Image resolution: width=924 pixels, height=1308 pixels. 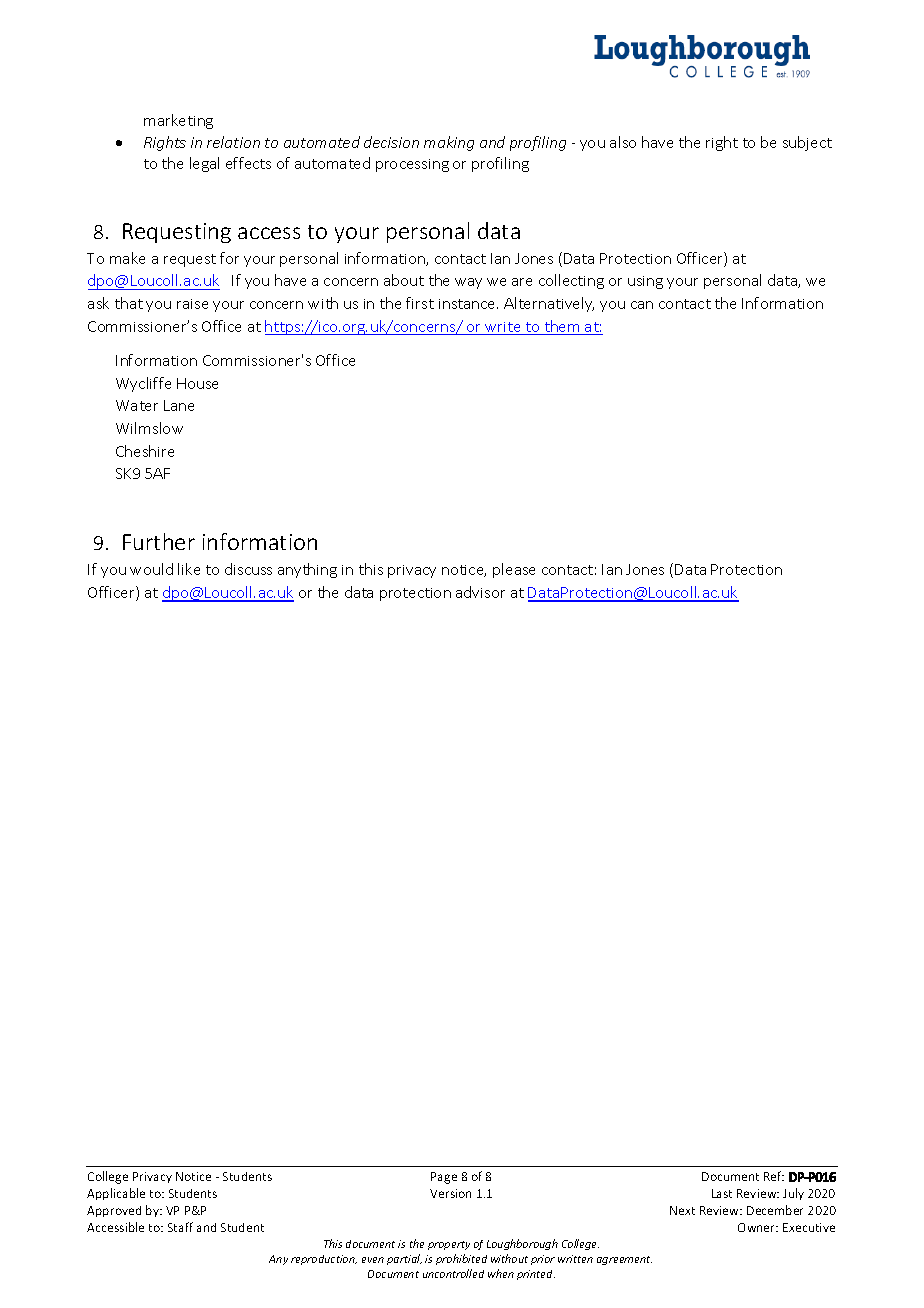 I want to click on Staff, so click(x=180, y=1227).
